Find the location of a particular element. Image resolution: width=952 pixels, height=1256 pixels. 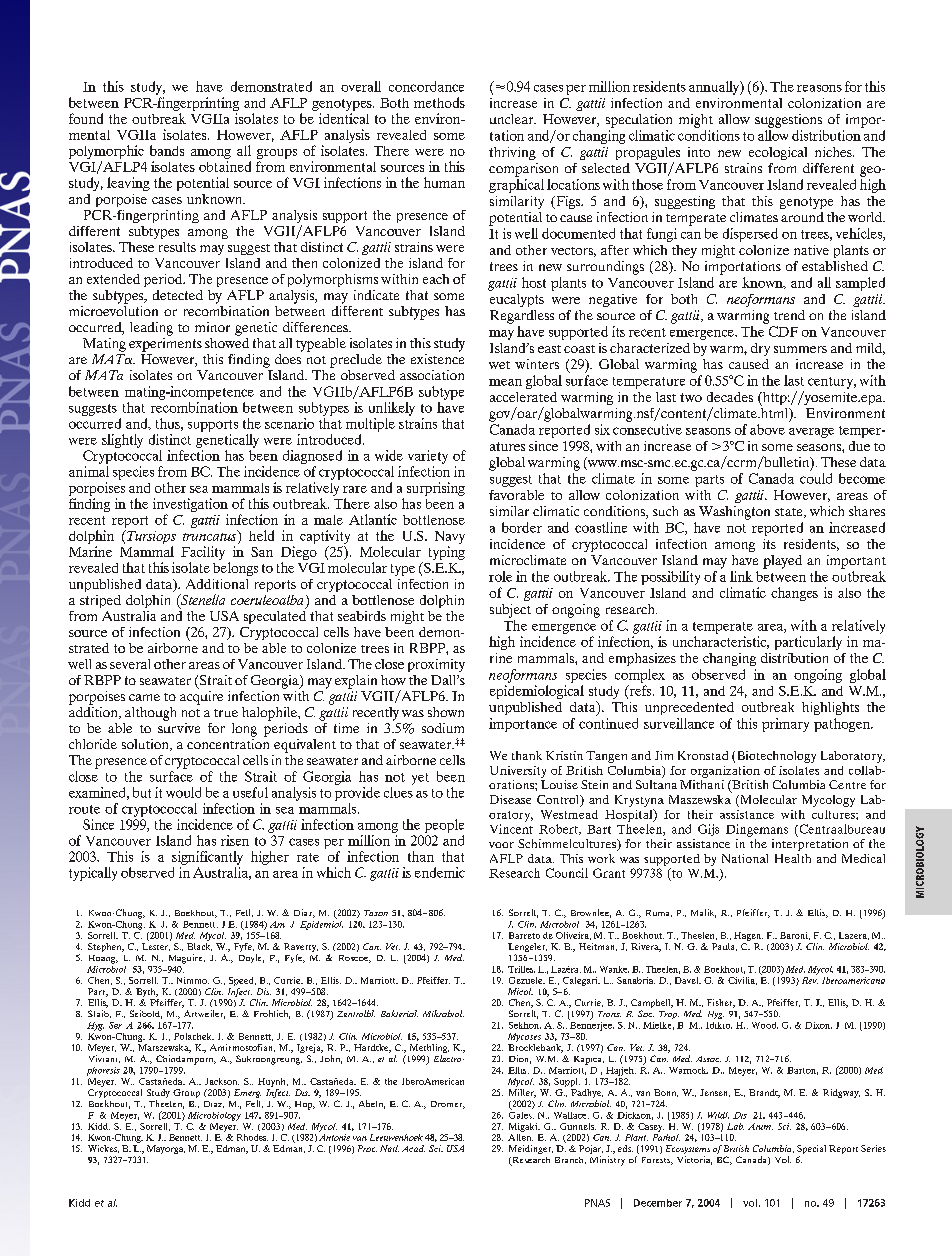

could is located at coordinates (816, 478).
